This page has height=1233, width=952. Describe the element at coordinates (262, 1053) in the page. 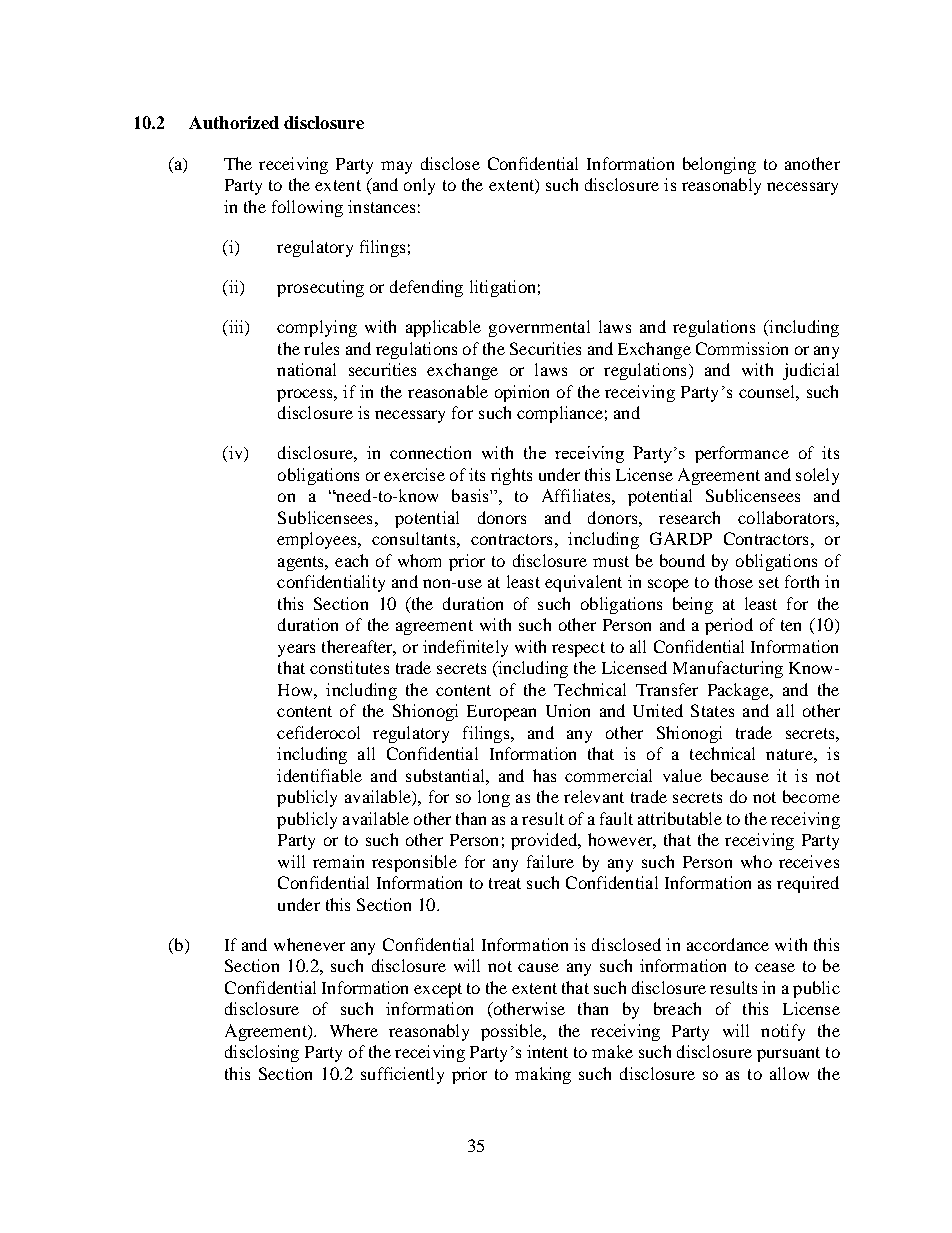

I see `disclosing` at that location.
